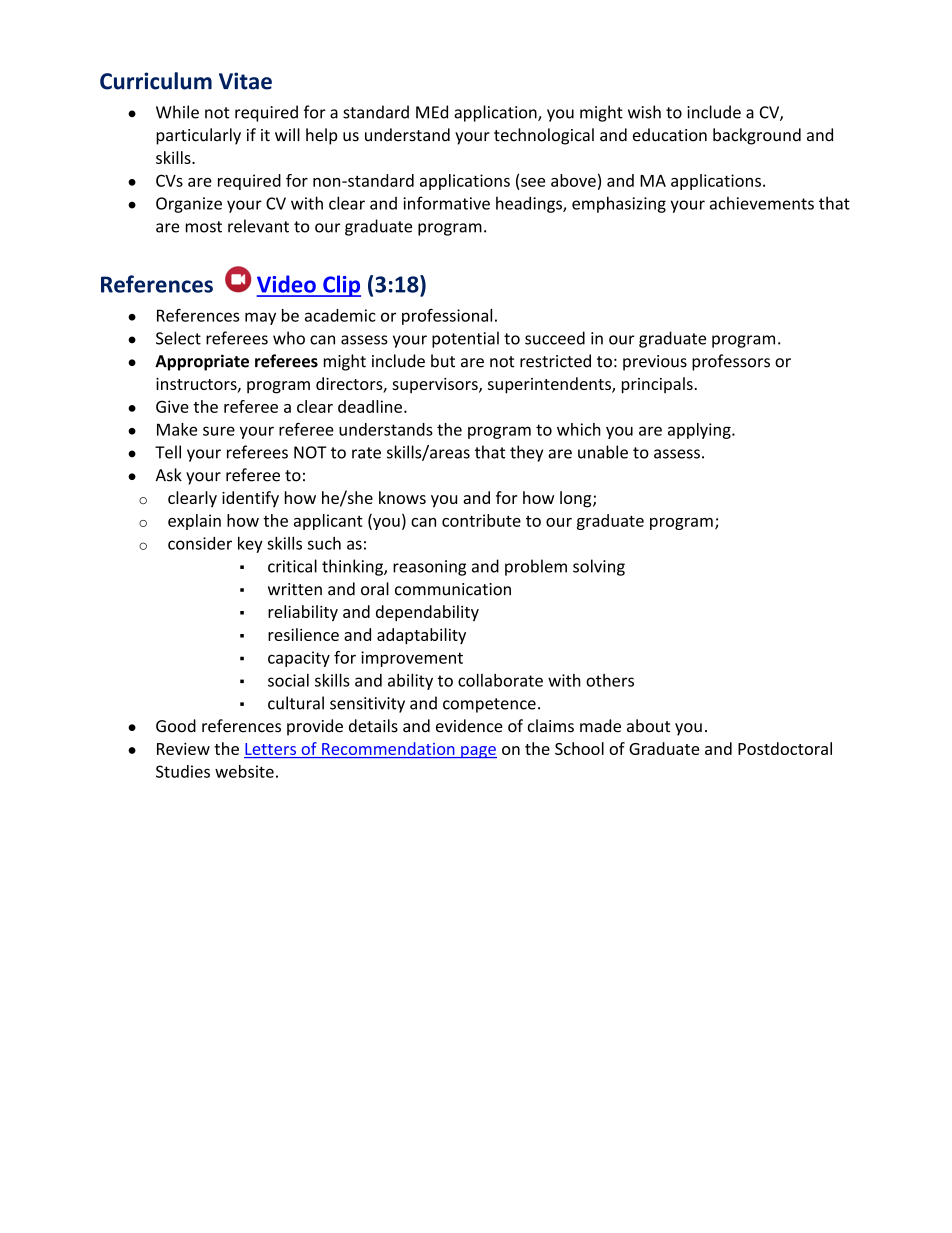  What do you see at coordinates (447, 317) in the screenshot?
I see `professional` at bounding box center [447, 317].
